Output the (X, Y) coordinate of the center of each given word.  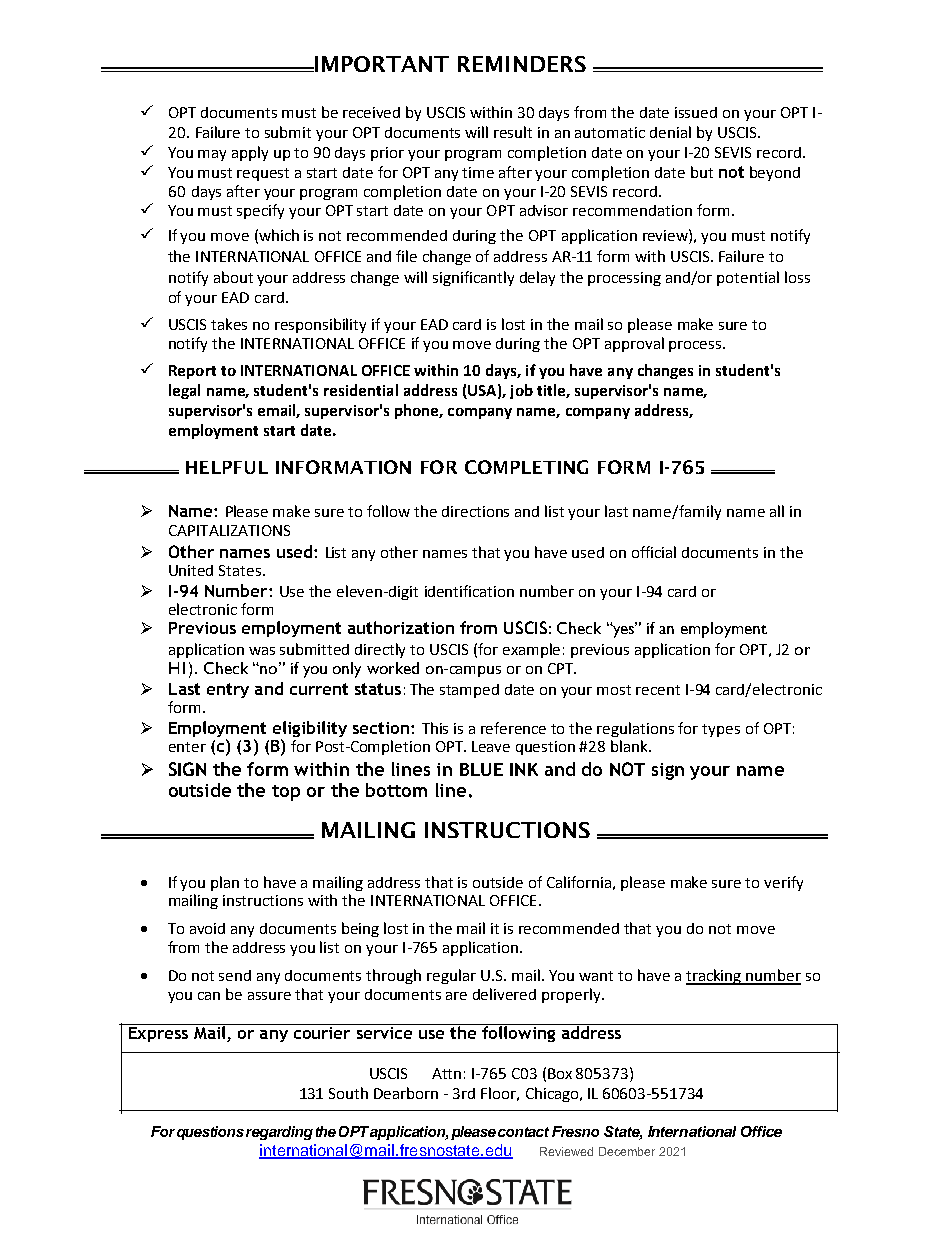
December (627, 1151)
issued (696, 112)
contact (523, 1132)
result (513, 132)
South (348, 1093)
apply (250, 153)
